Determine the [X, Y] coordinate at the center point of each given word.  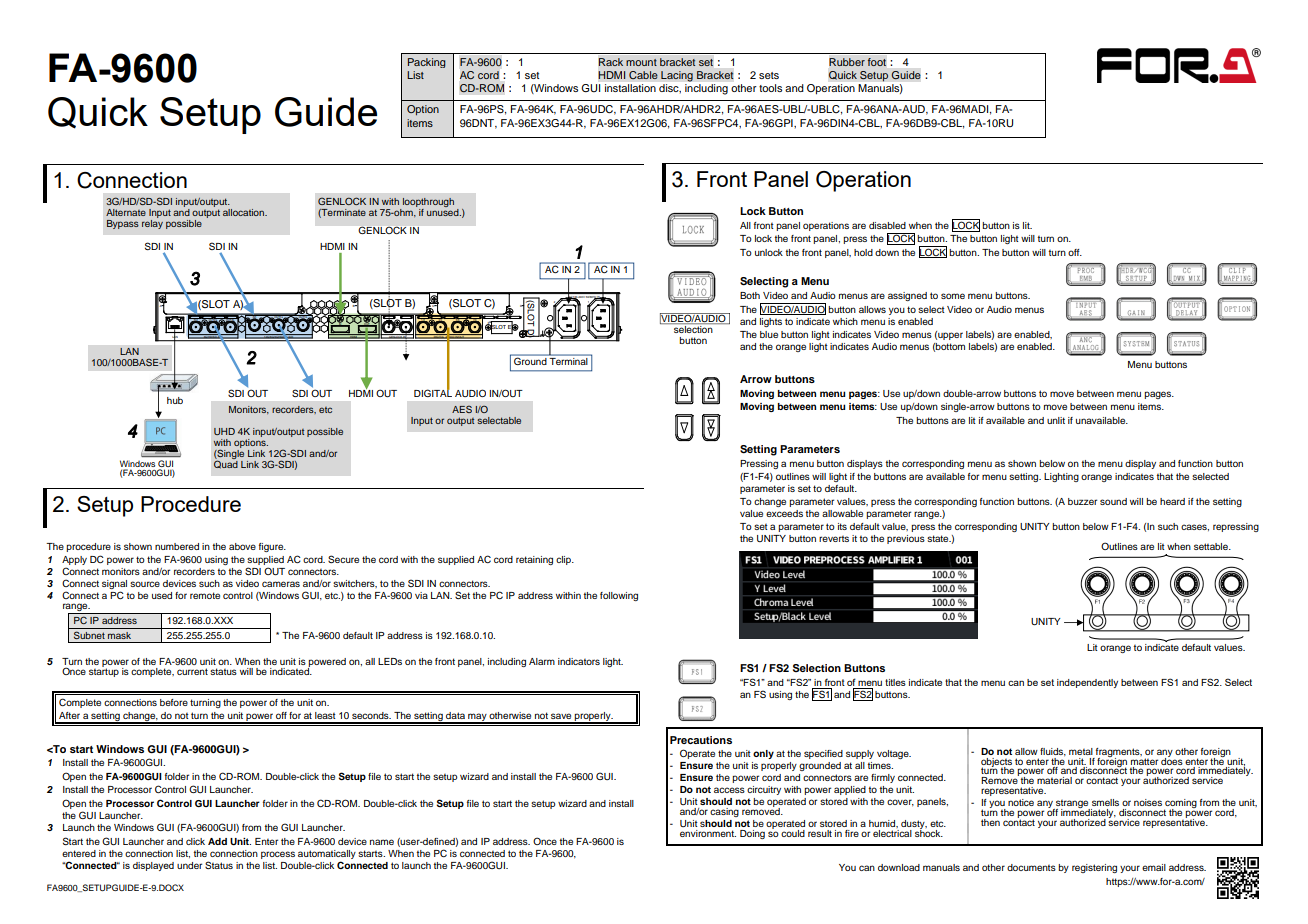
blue [769, 334]
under [189, 865]
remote [205, 595]
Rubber [847, 62]
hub [175, 400]
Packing [427, 63]
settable [1212, 546]
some [953, 296]
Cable [643, 75]
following [619, 596]
